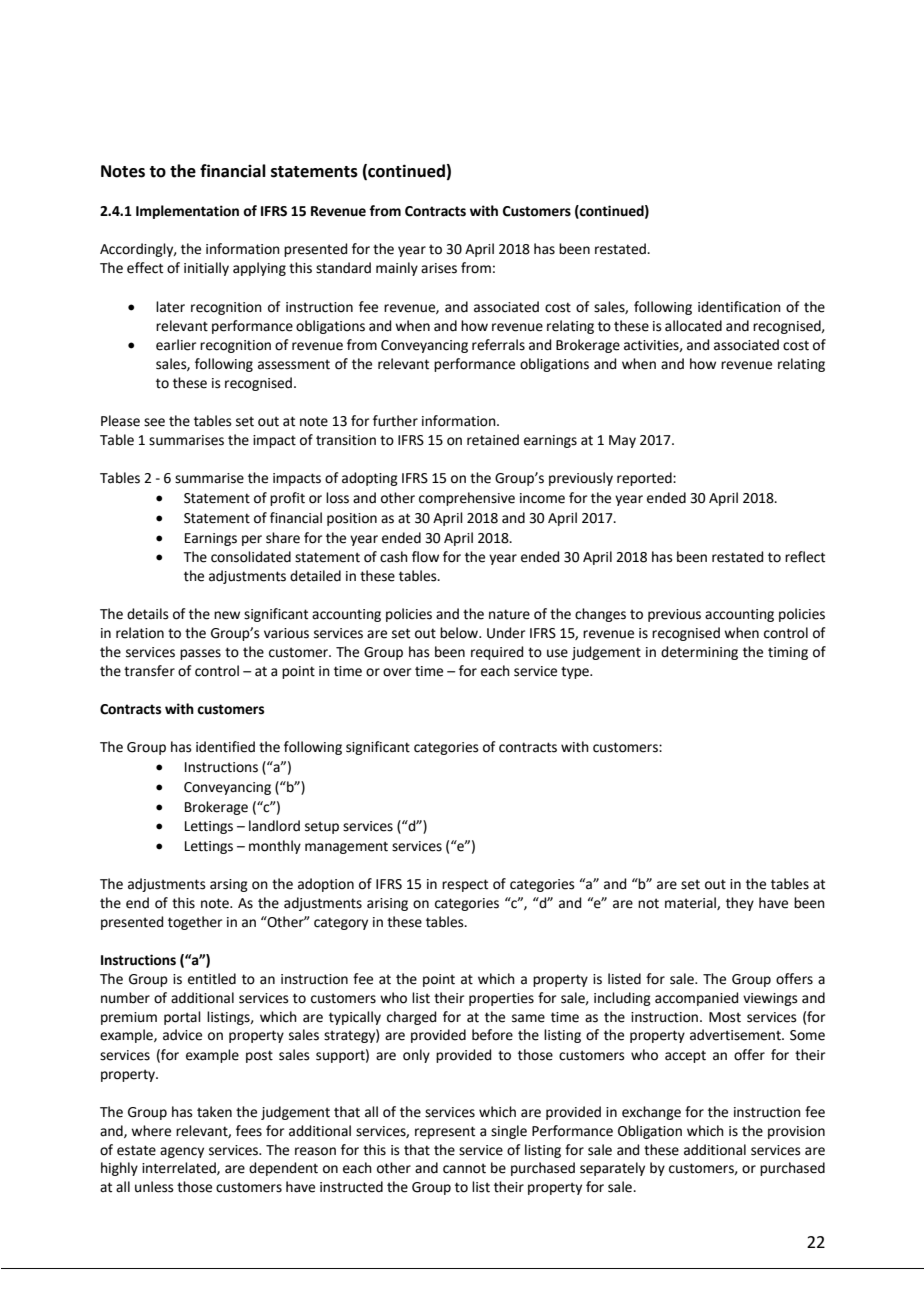 This screenshot has height=1308, width=924. Describe the element at coordinates (397, 269) in the screenshot. I see `mainly` at that location.
